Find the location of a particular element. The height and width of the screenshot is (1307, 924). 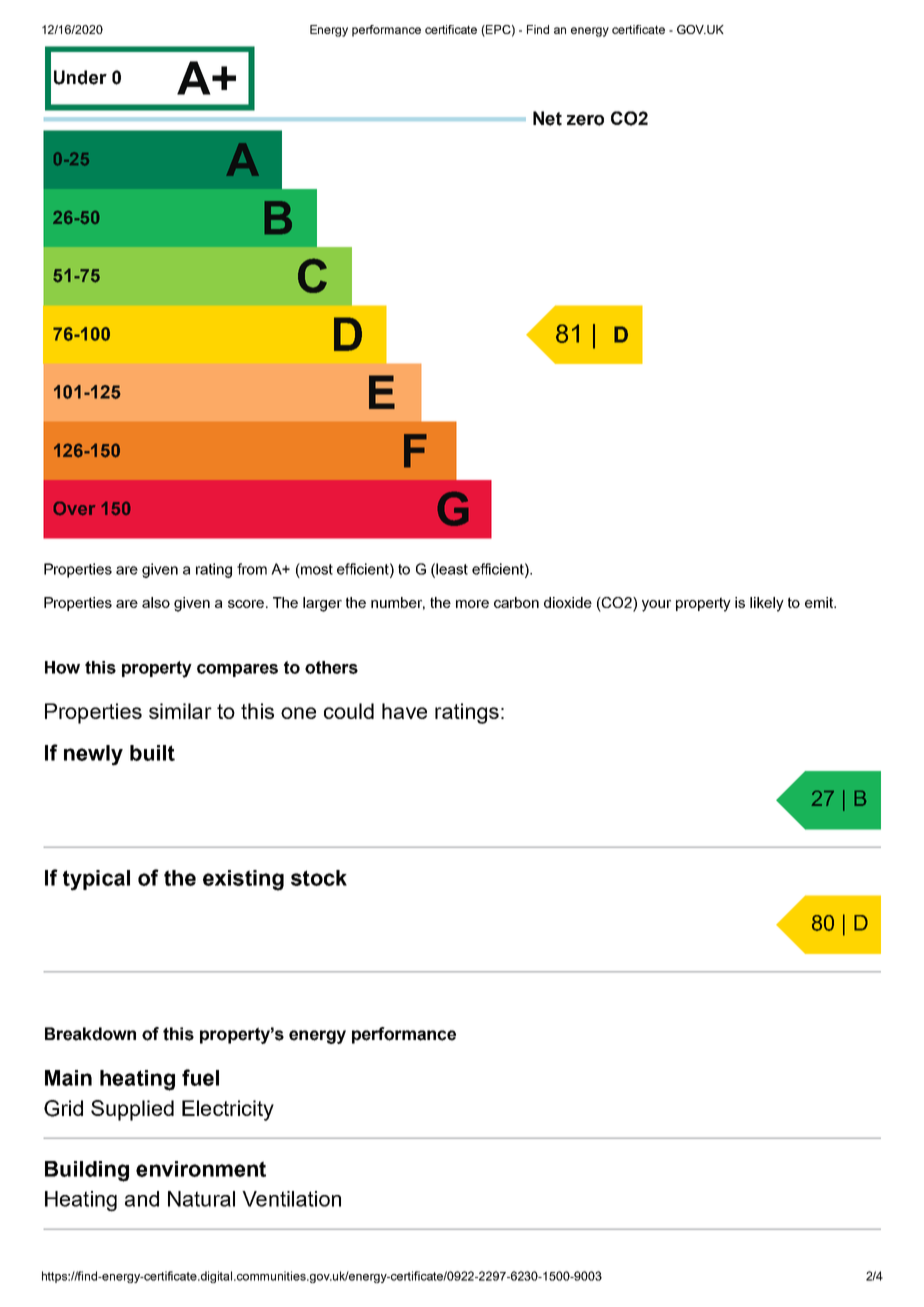

likely is located at coordinates (767, 604).
